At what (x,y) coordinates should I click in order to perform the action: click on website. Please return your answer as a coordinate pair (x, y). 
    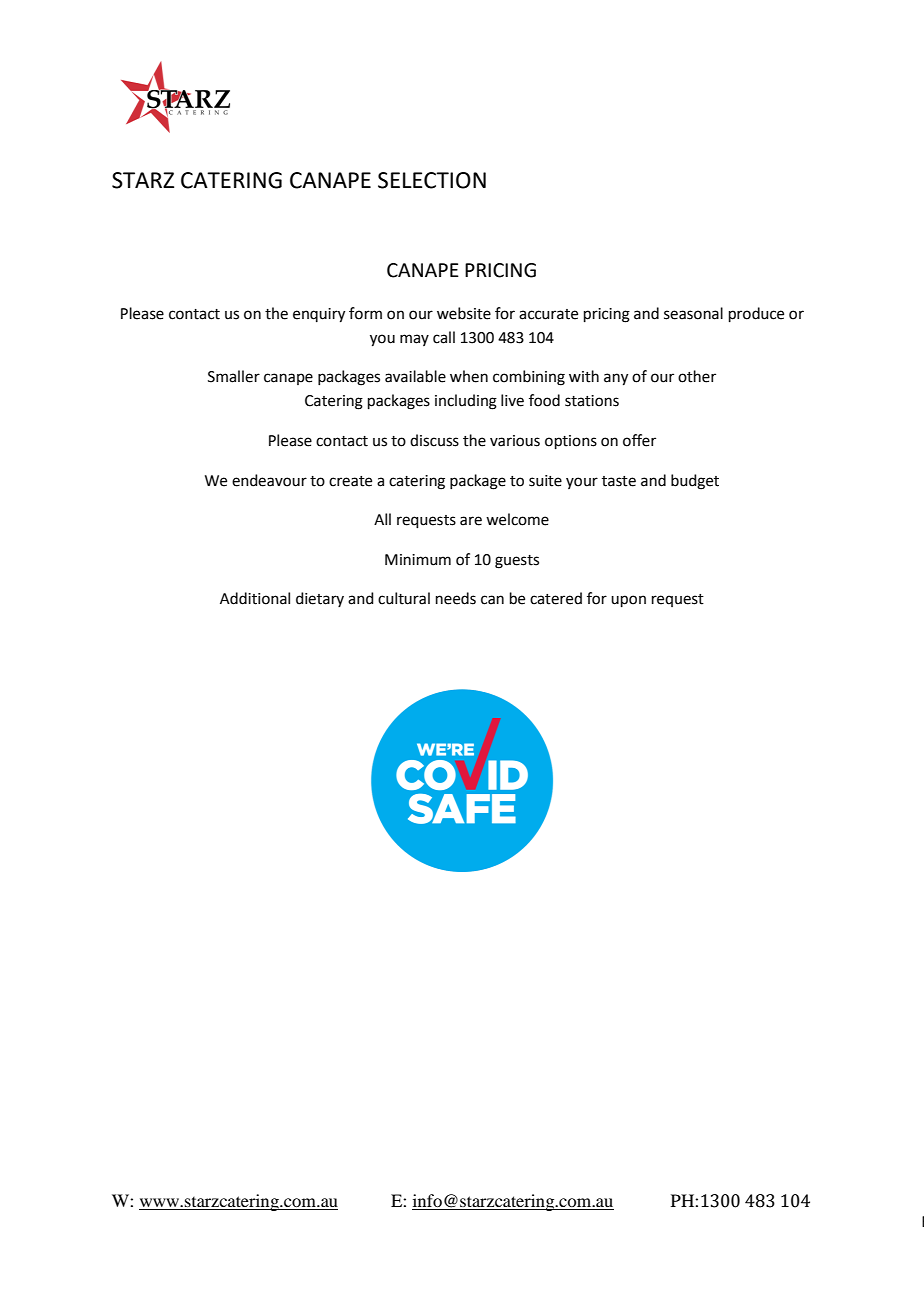
    Looking at the image, I should click on (464, 313).
